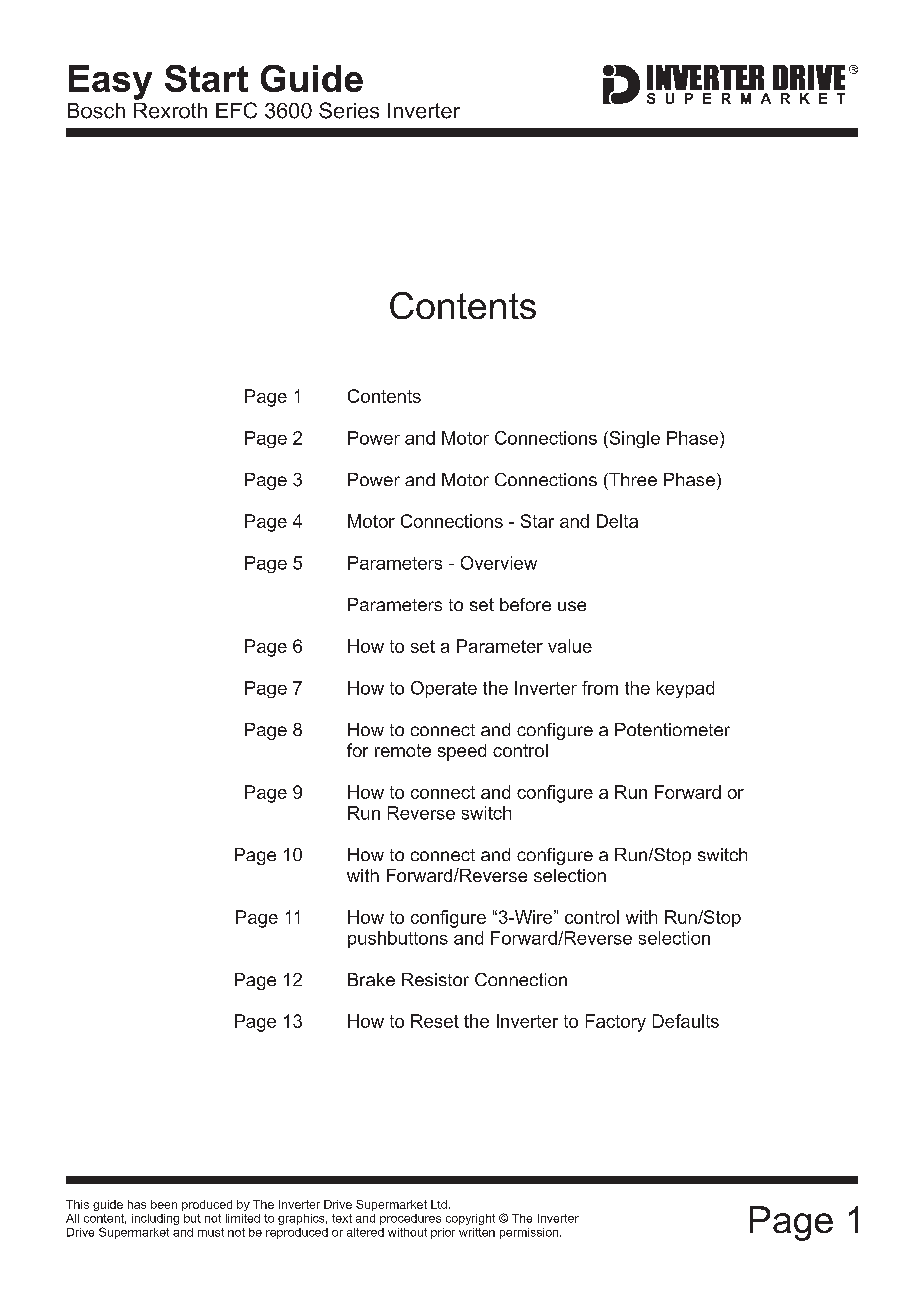 The width and height of the screenshot is (924, 1307). What do you see at coordinates (410, 1219) in the screenshot?
I see `procedures` at bounding box center [410, 1219].
